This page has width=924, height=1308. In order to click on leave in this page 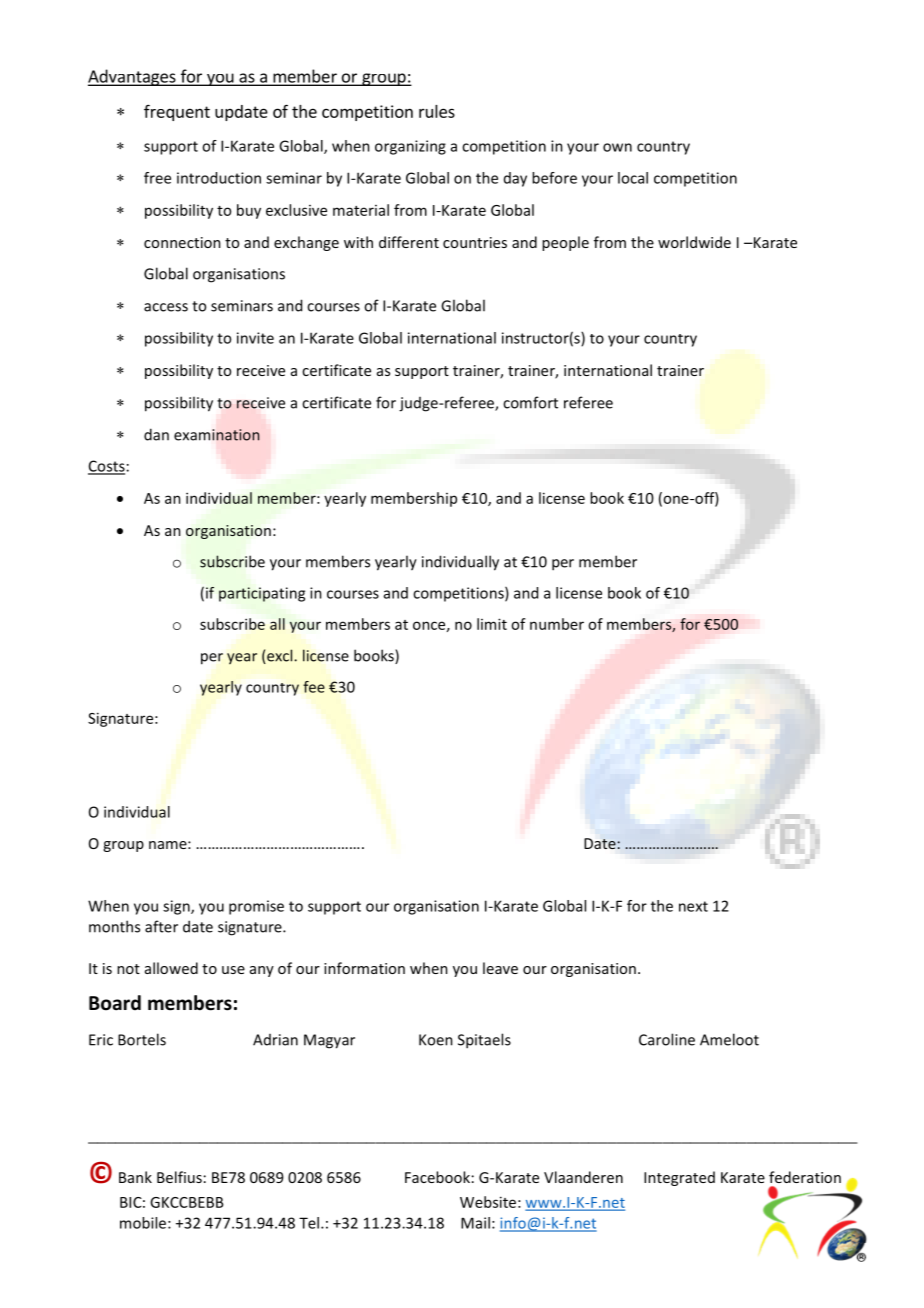, I will do `click(500, 968)`.
